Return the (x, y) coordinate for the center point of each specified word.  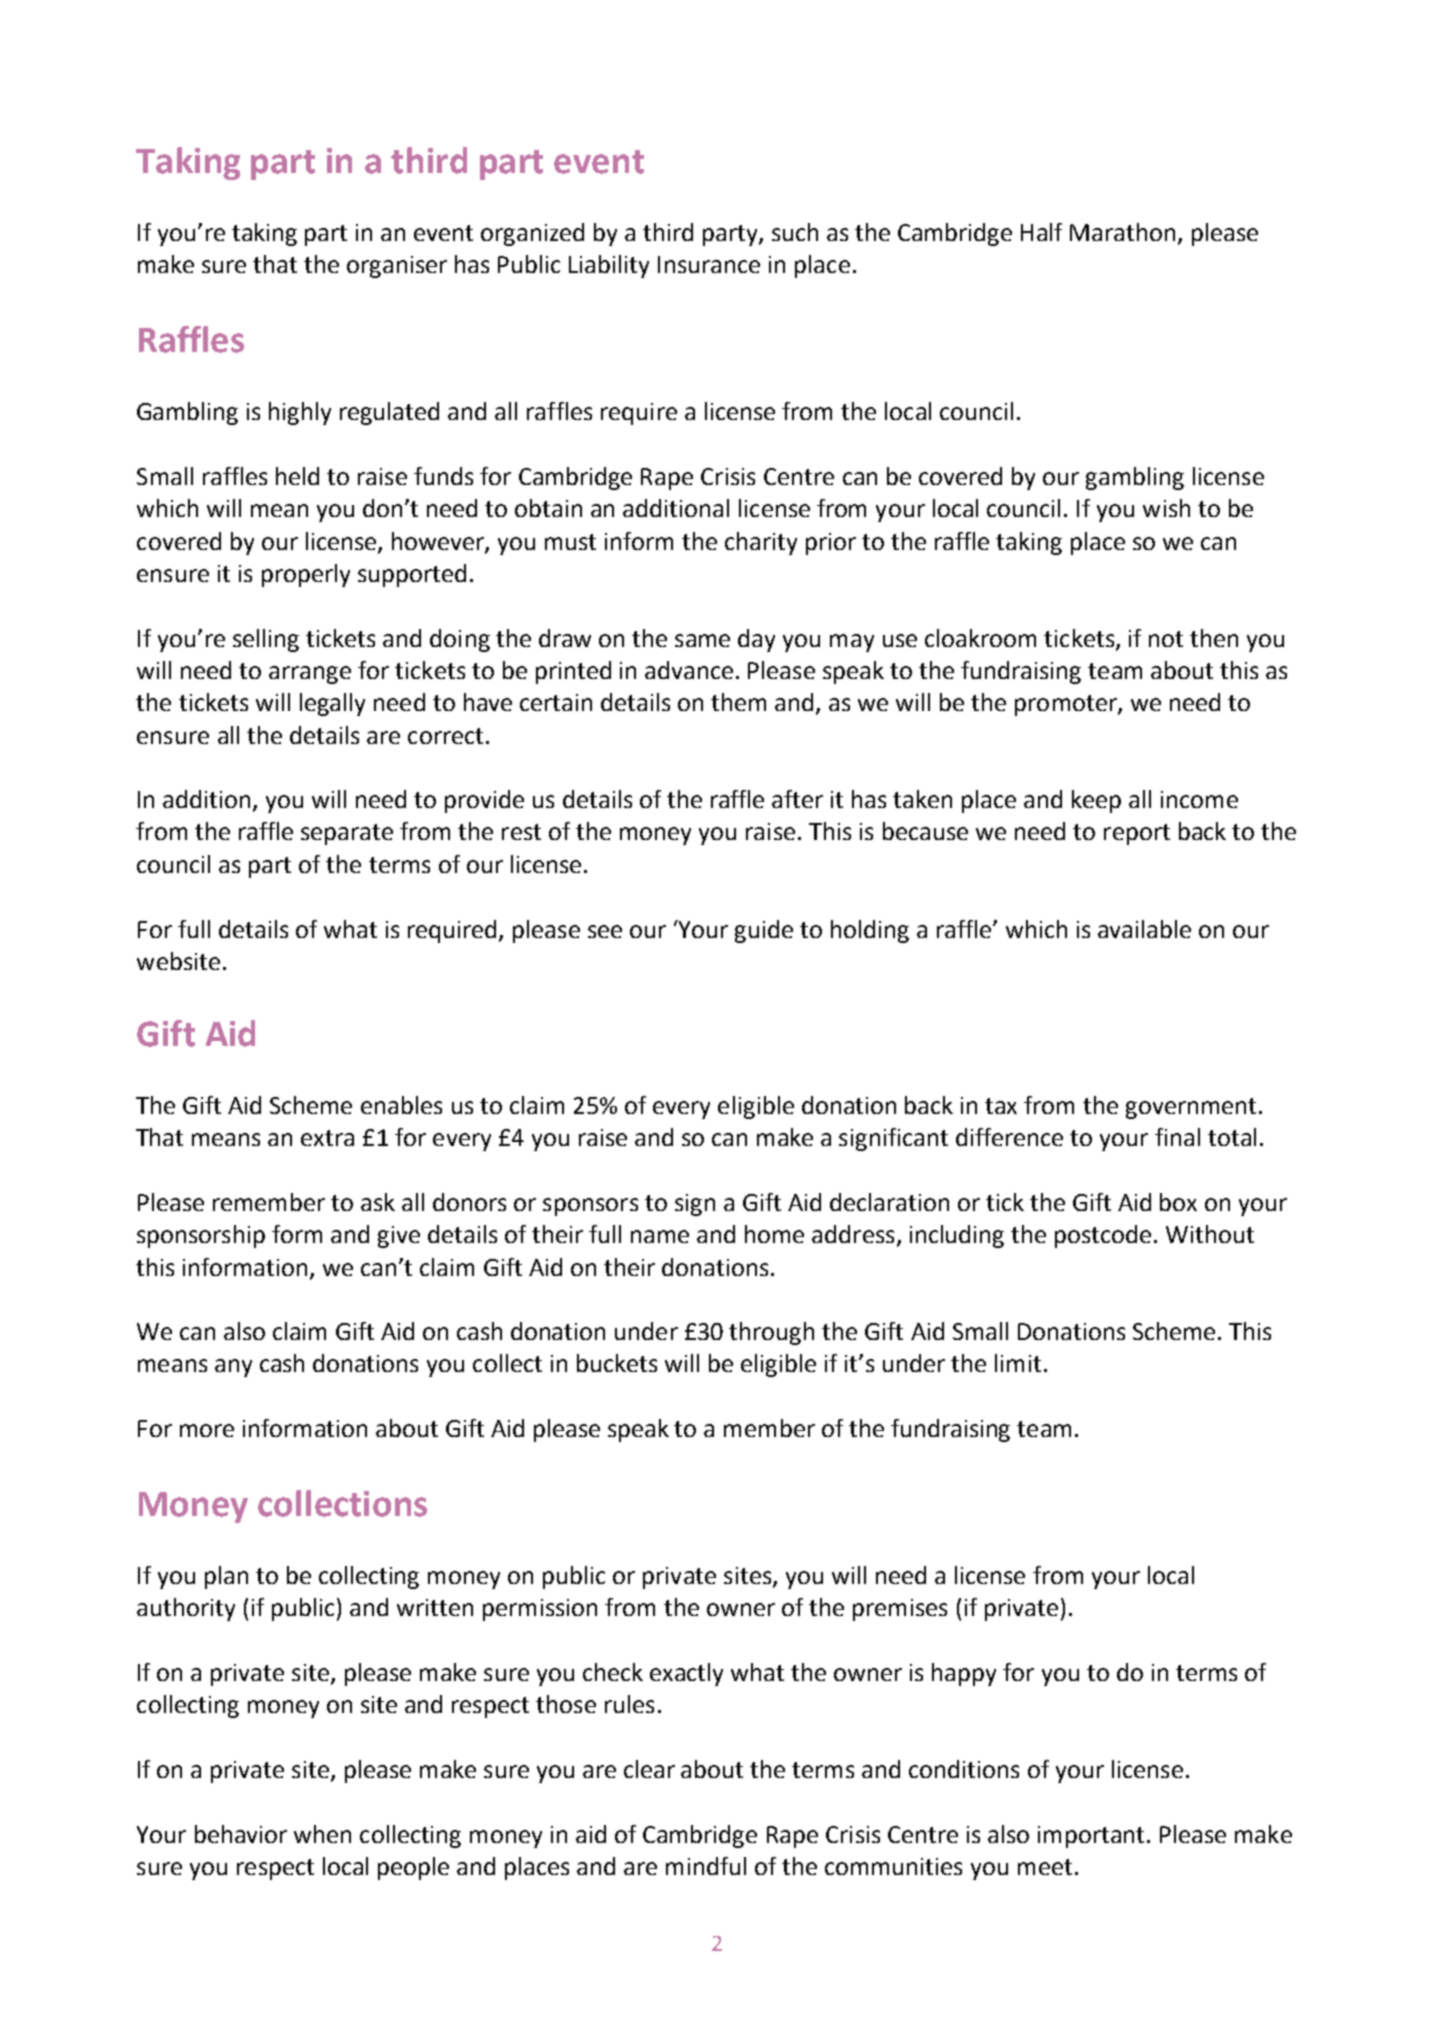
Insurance (709, 264)
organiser (397, 267)
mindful (706, 1866)
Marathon (1122, 232)
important (1091, 1837)
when (322, 1834)
